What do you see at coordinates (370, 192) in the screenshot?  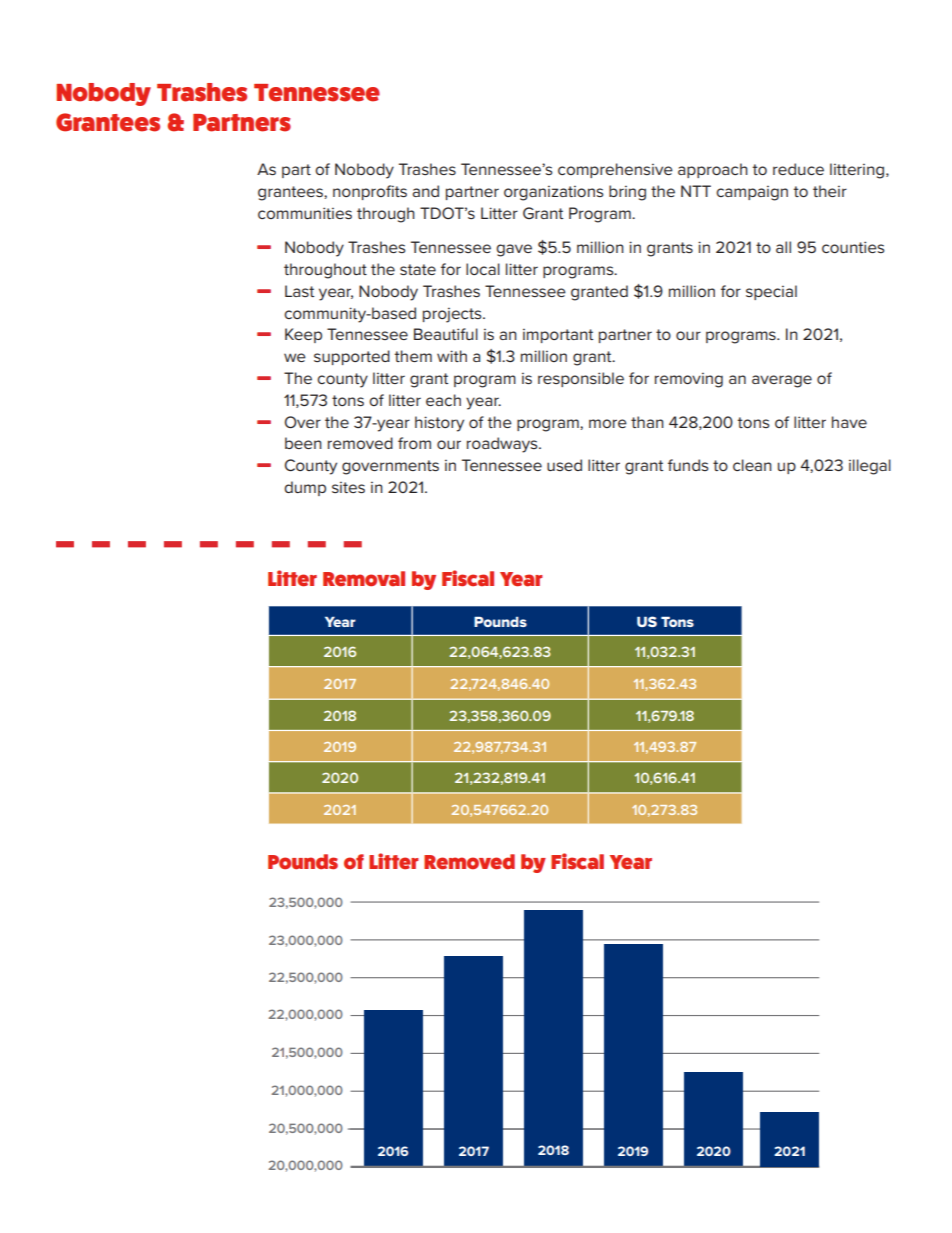 I see `nonprofits` at bounding box center [370, 192].
